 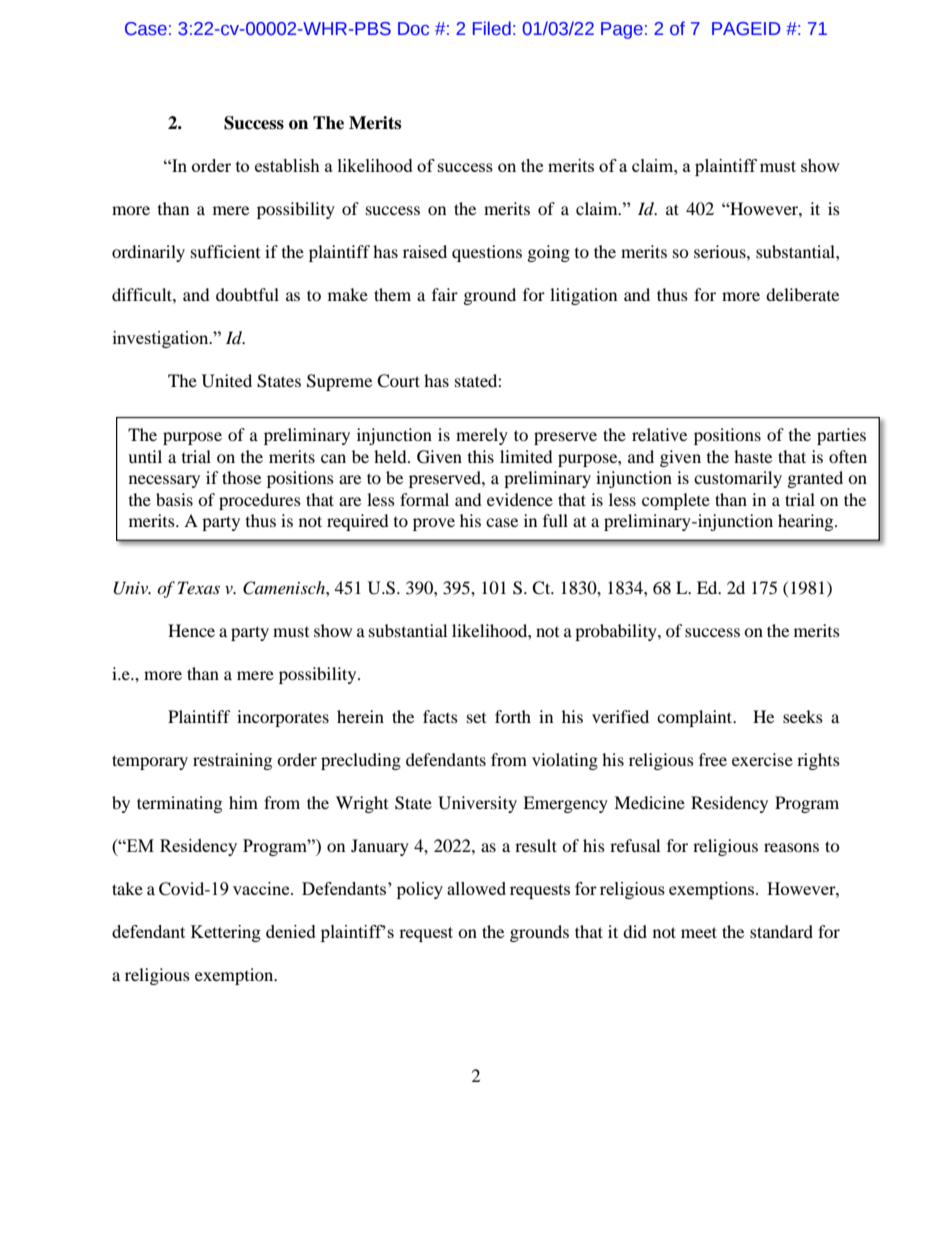 I want to click on allowed, so click(x=476, y=888).
